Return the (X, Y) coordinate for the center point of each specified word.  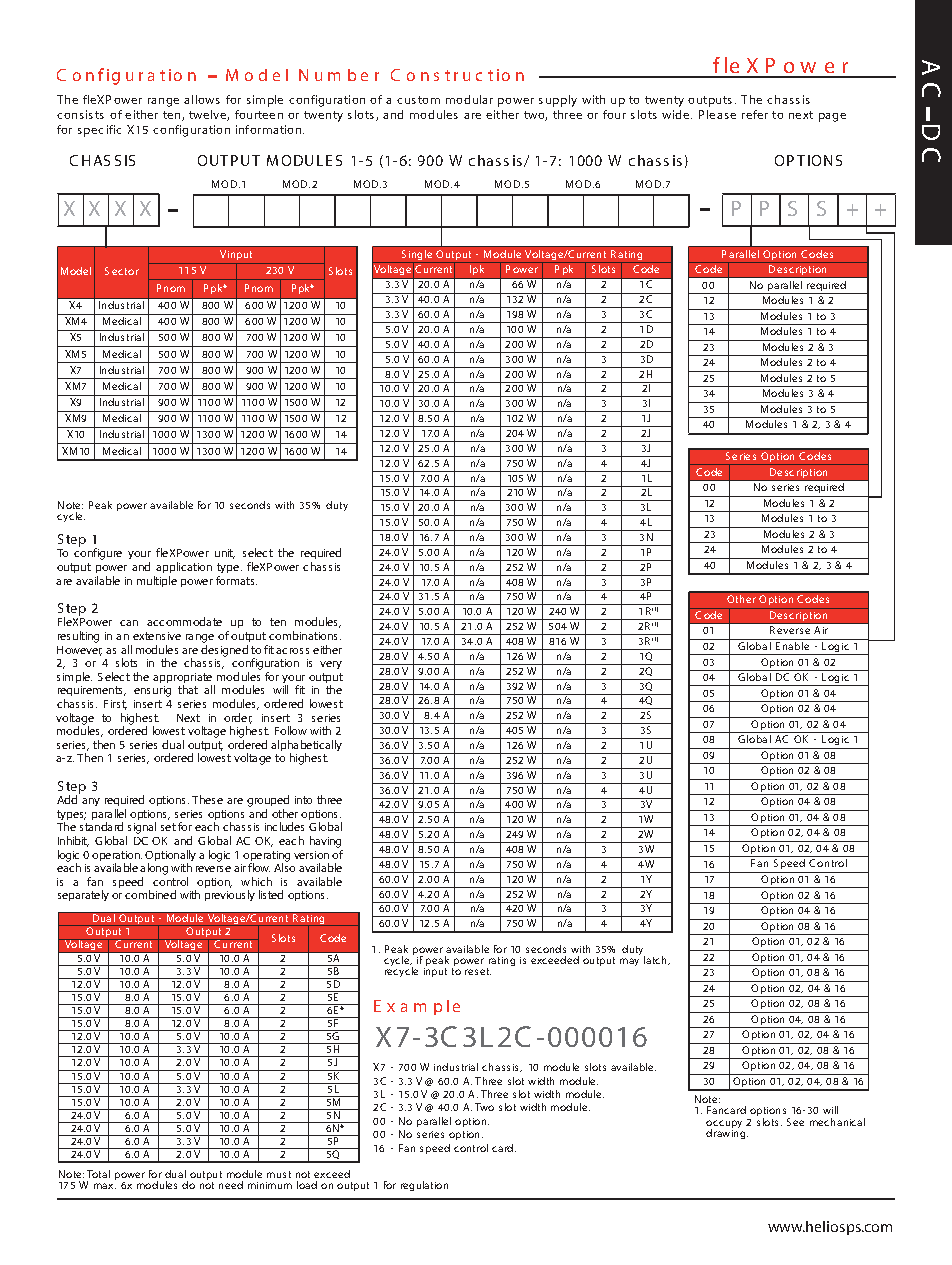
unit (225, 554)
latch (656, 960)
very (331, 665)
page (832, 117)
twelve (208, 115)
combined (150, 894)
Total (98, 1174)
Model (76, 271)
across (292, 651)
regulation (424, 1186)
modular (469, 99)
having (325, 842)
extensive (157, 636)
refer (755, 114)
